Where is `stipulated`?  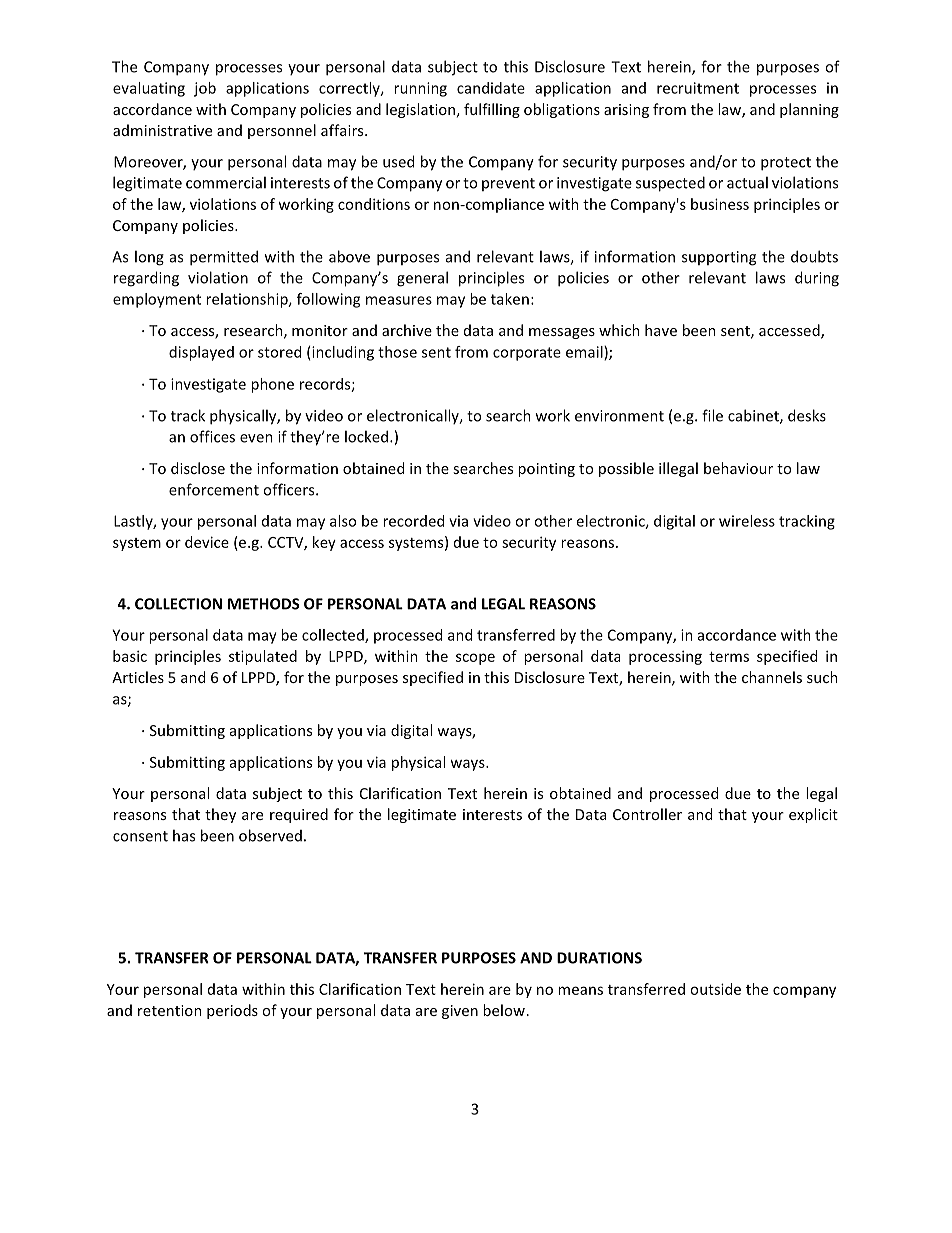
stipulated is located at coordinates (263, 657).
